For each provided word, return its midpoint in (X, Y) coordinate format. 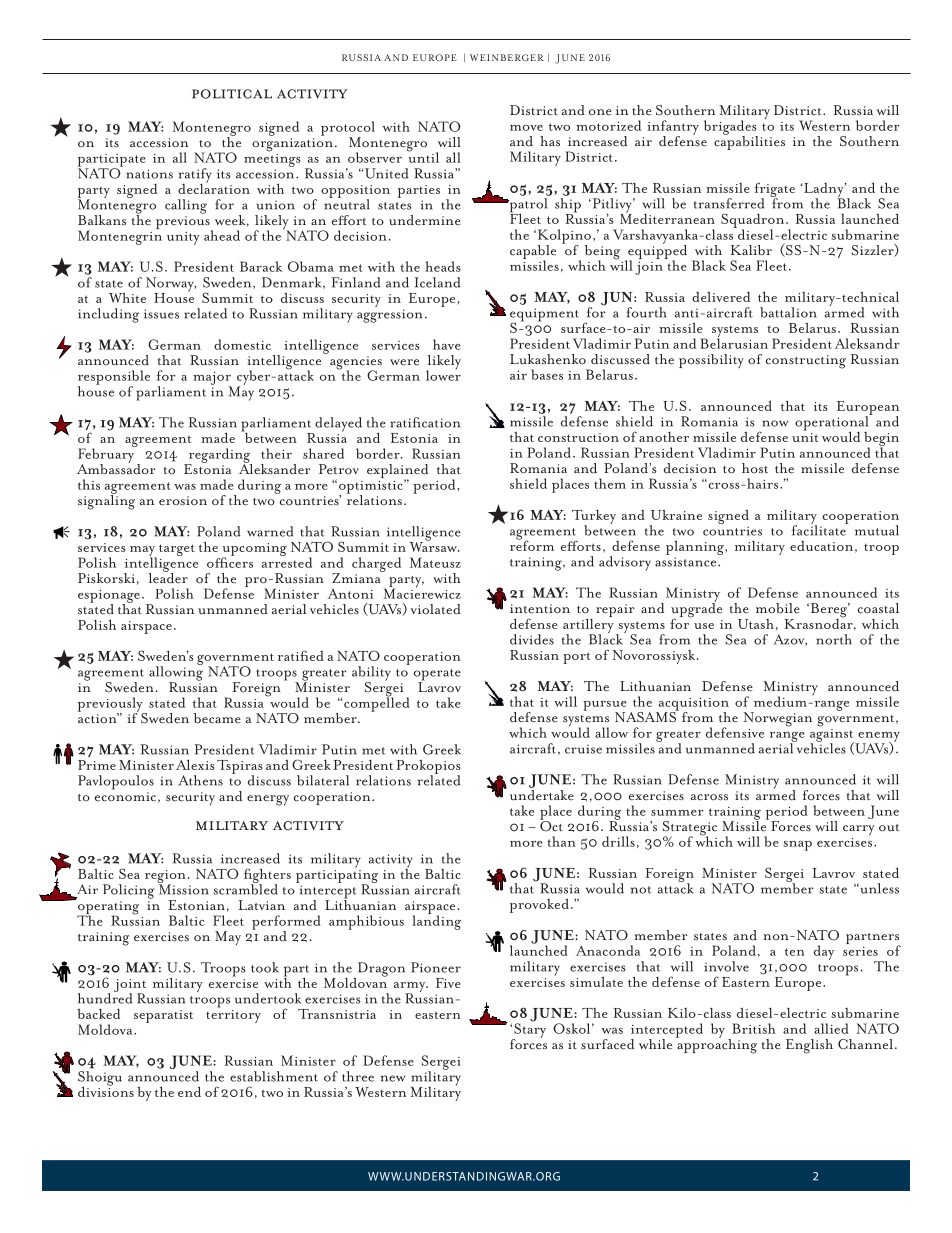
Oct (551, 825)
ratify (195, 176)
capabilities (749, 141)
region (165, 878)
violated (435, 609)
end (189, 1091)
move (526, 128)
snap (797, 846)
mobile (778, 608)
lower (443, 374)
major (212, 379)
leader (168, 577)
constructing (806, 362)
